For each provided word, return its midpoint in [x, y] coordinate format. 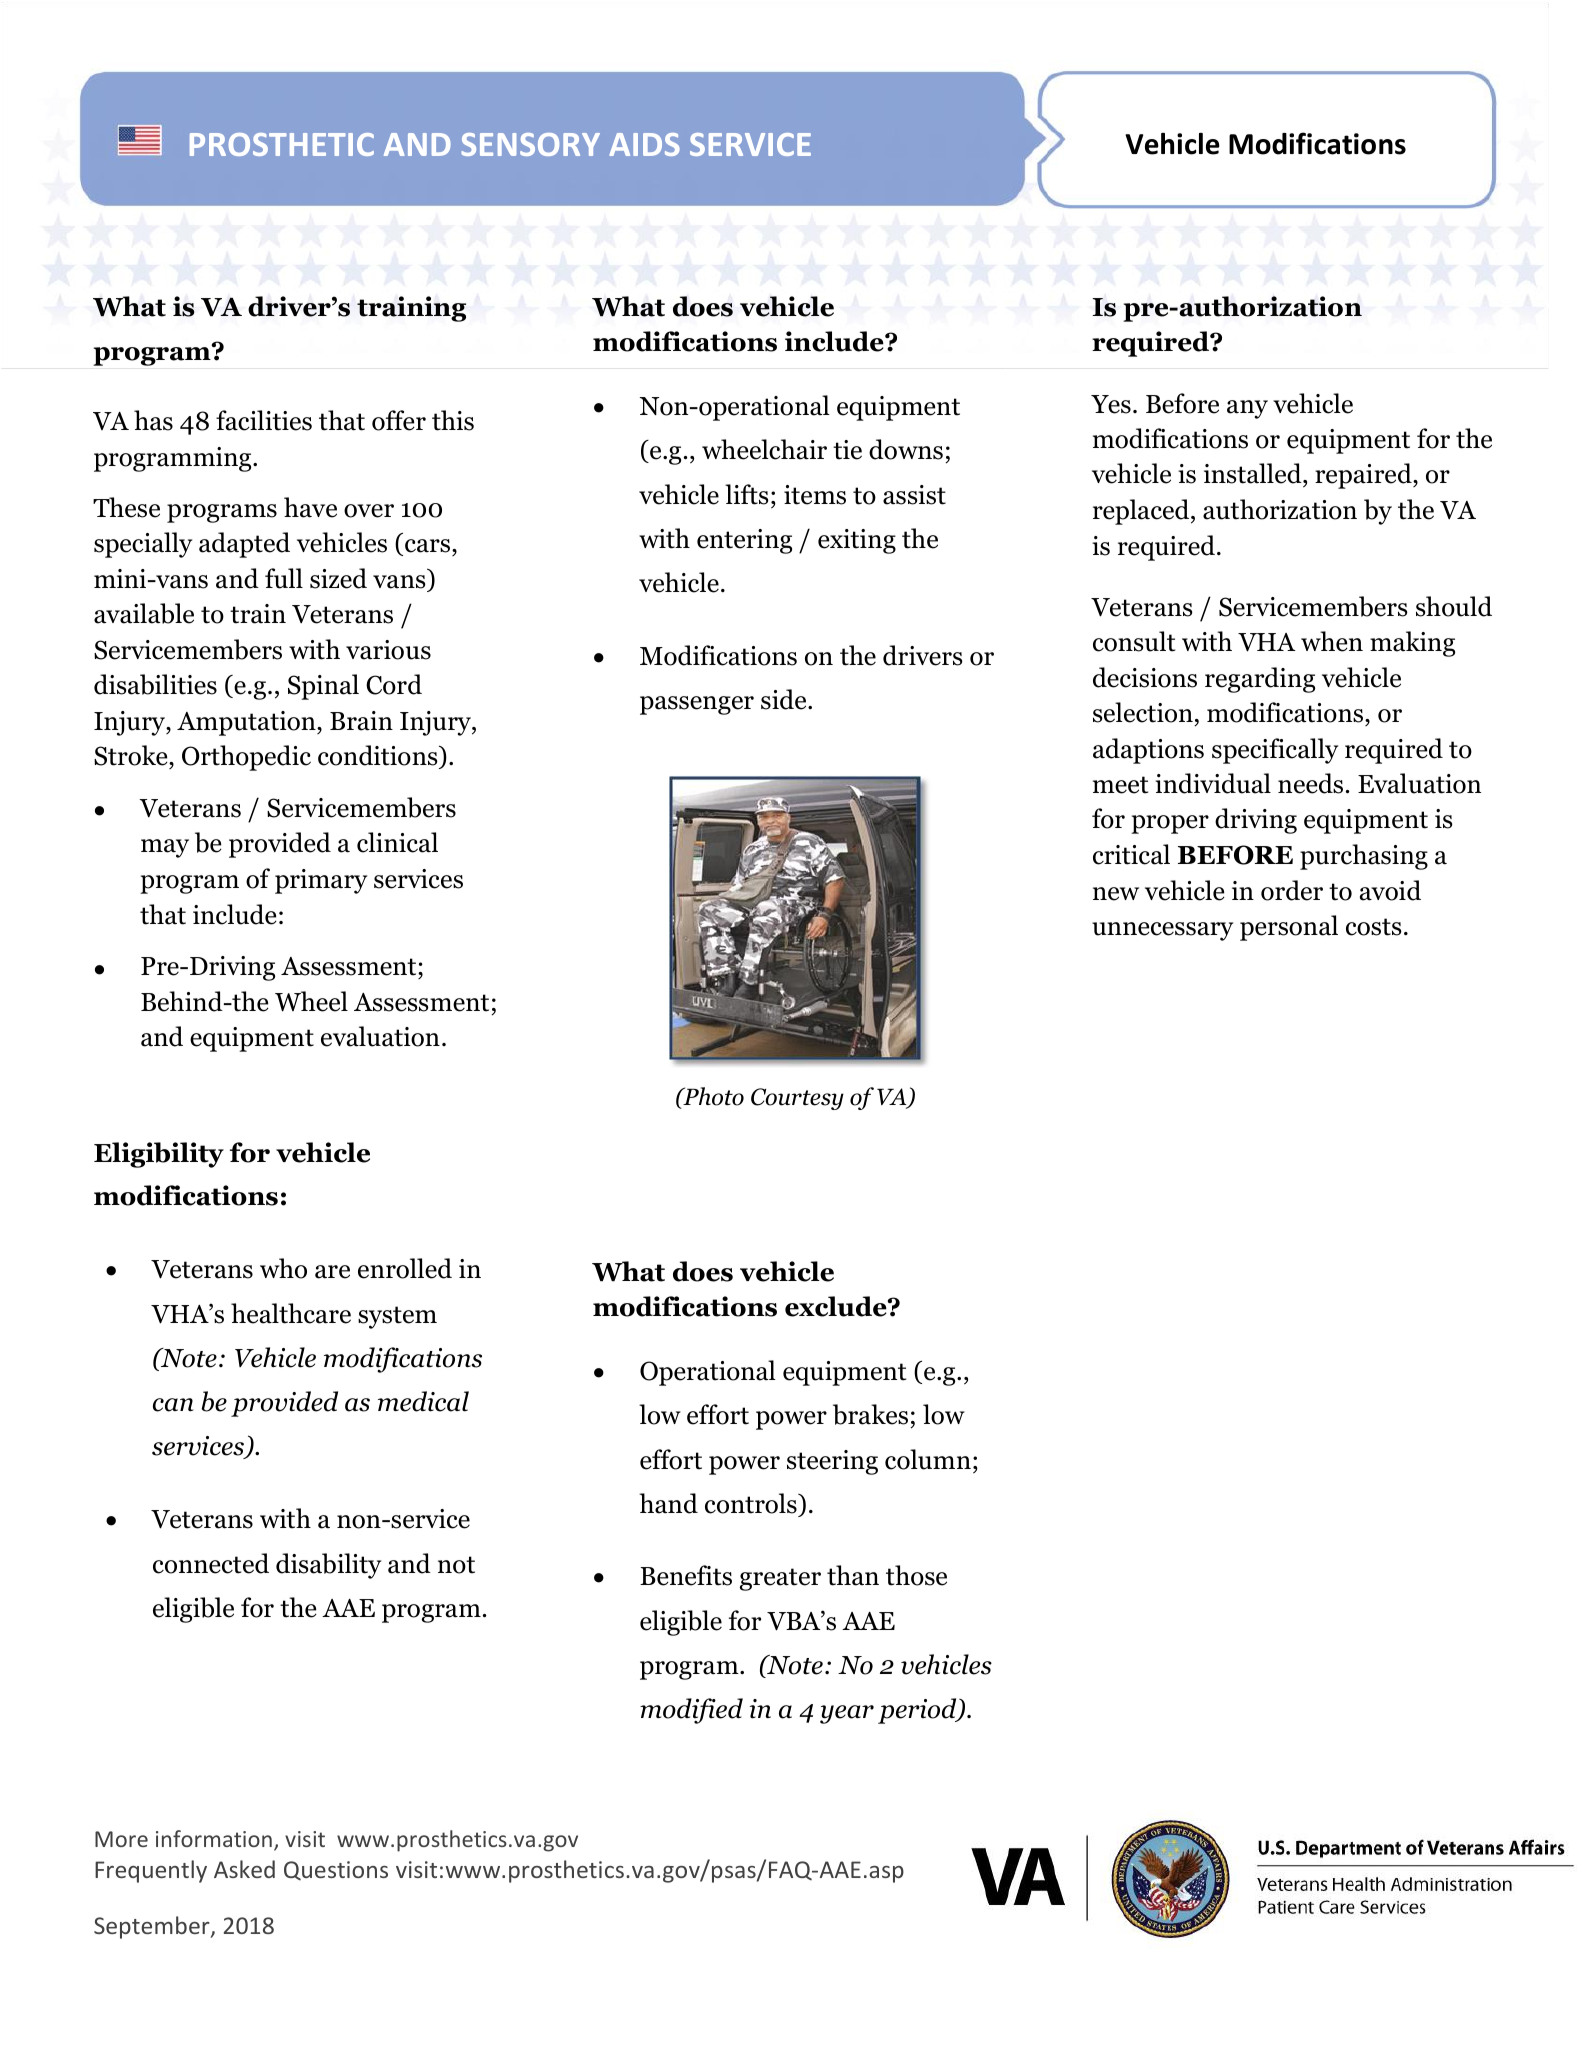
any [1247, 409]
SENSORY [530, 144]
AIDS [644, 144]
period [918, 1711]
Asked [244, 1869]
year [847, 1714]
